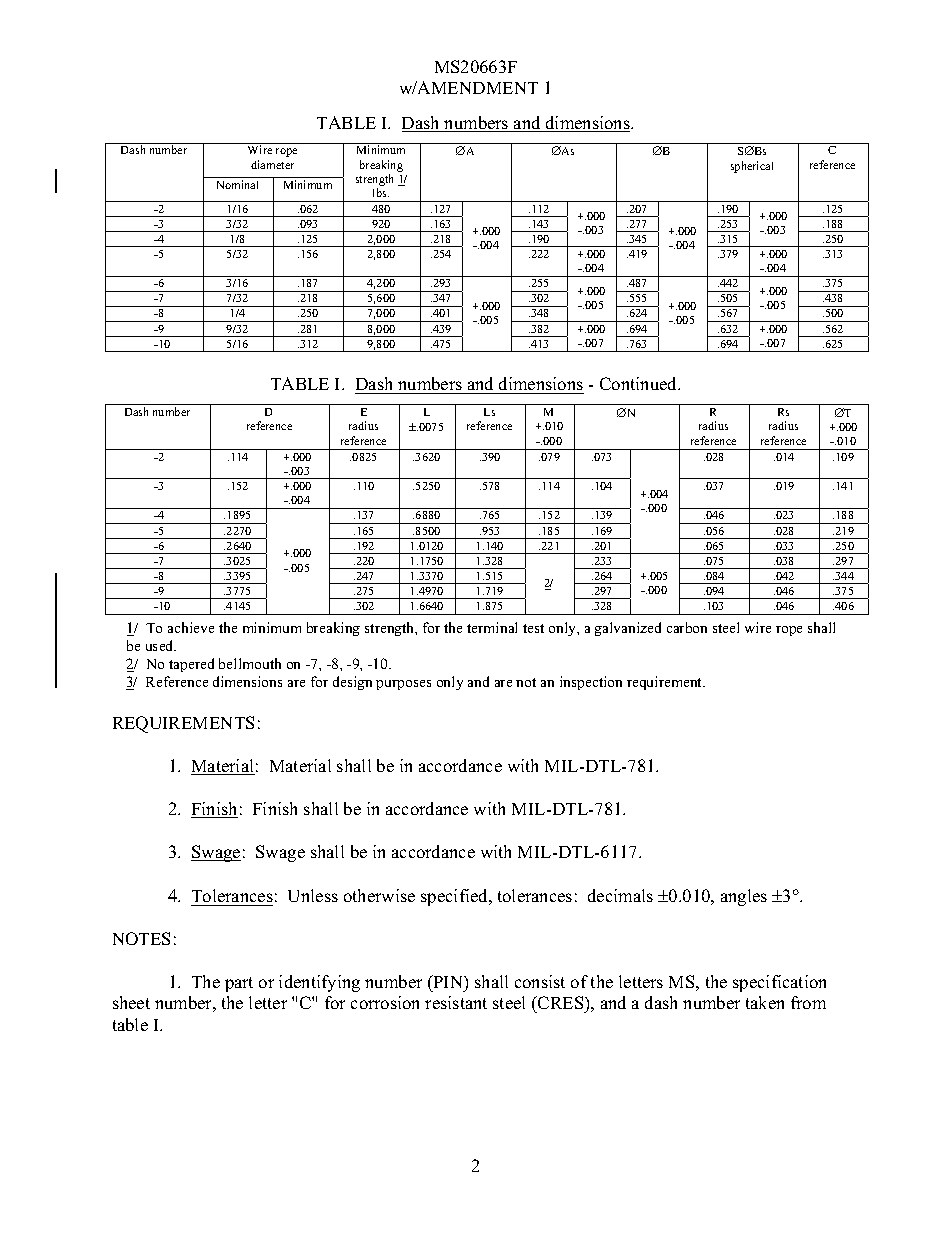 The image size is (952, 1233). I want to click on spherical, so click(752, 167).
